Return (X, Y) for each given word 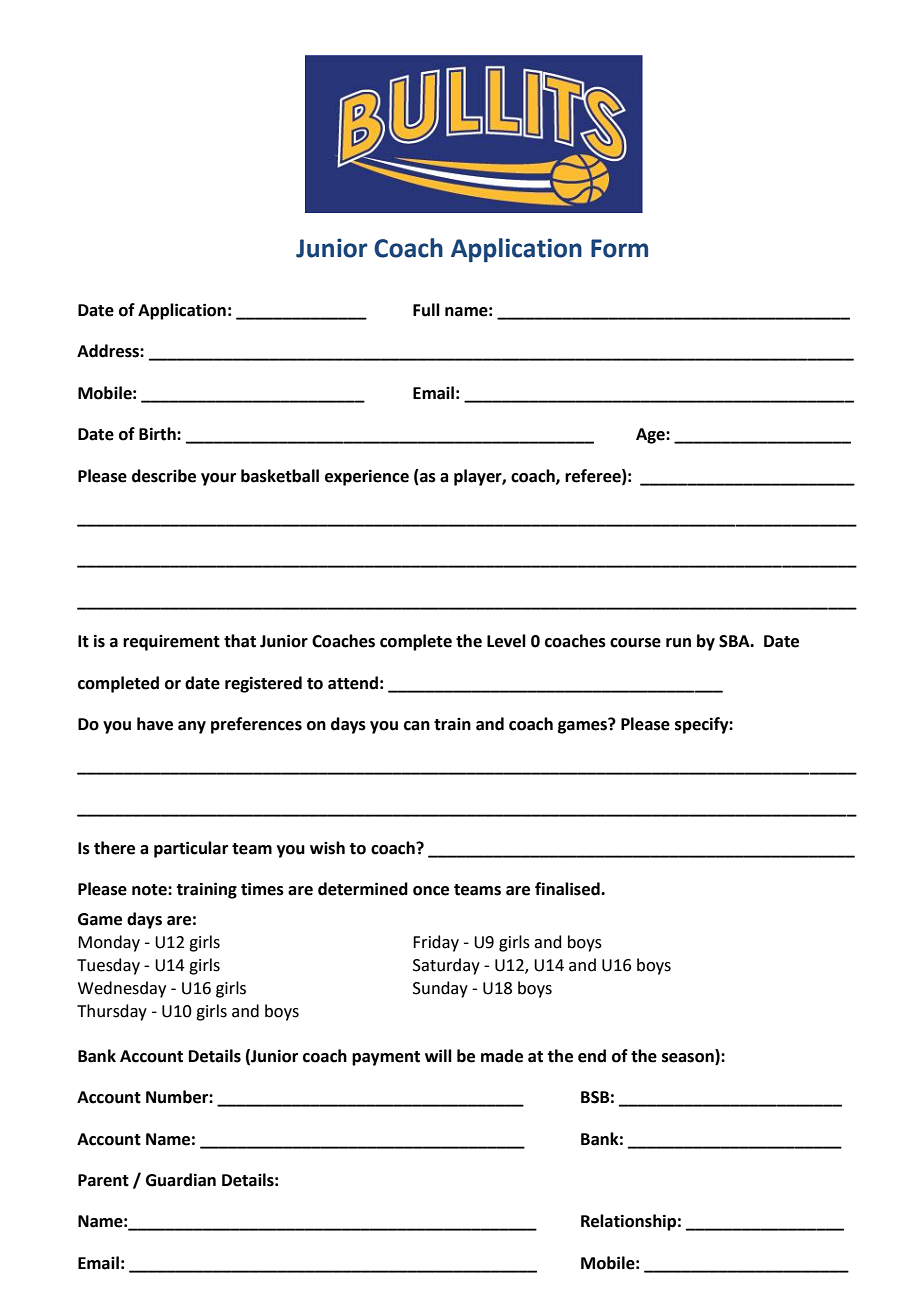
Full (426, 310)
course (635, 643)
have (155, 724)
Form (619, 248)
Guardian (181, 1180)
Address (109, 351)
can (417, 726)
